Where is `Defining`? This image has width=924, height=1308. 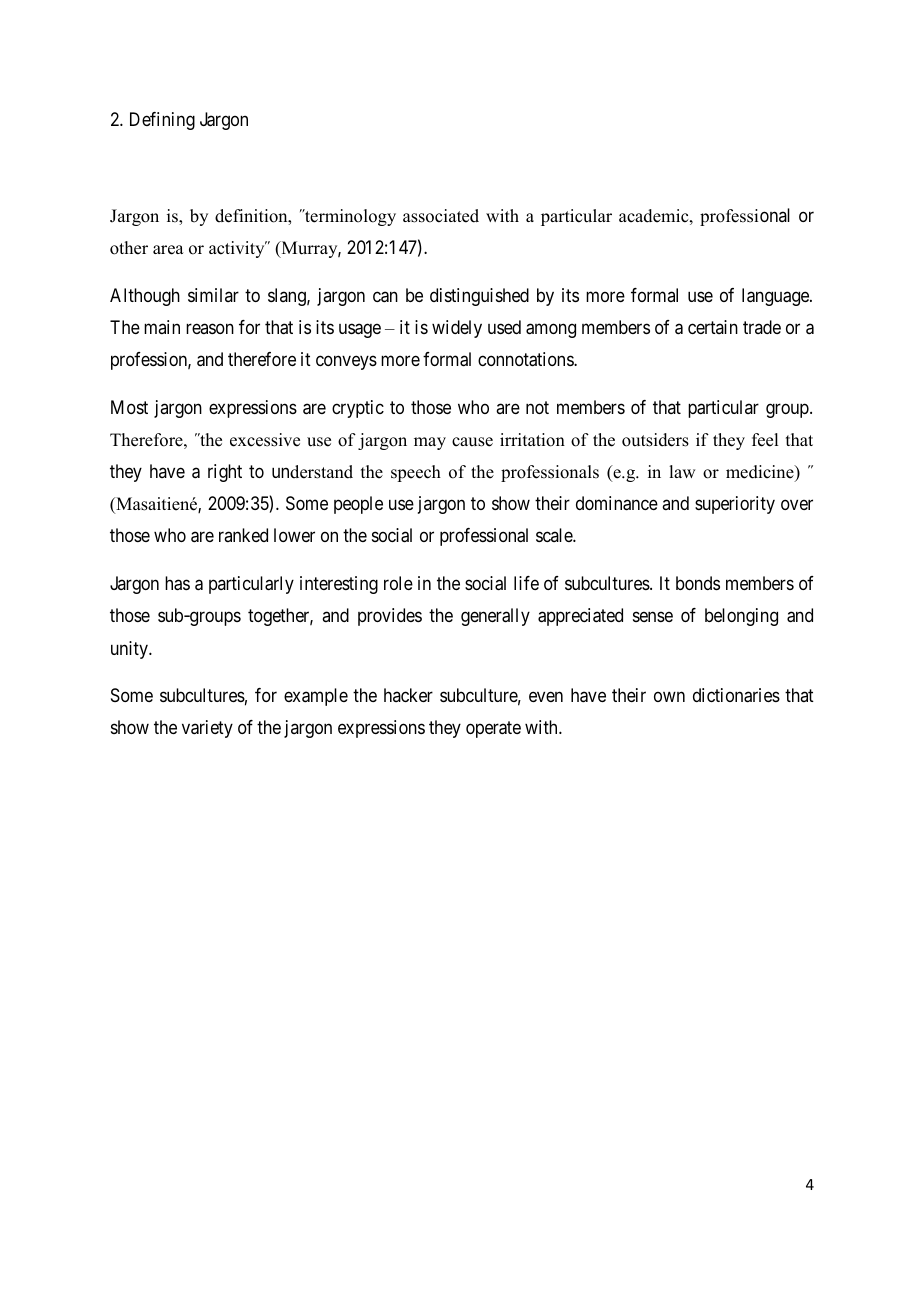
Defining is located at coordinates (162, 121).
